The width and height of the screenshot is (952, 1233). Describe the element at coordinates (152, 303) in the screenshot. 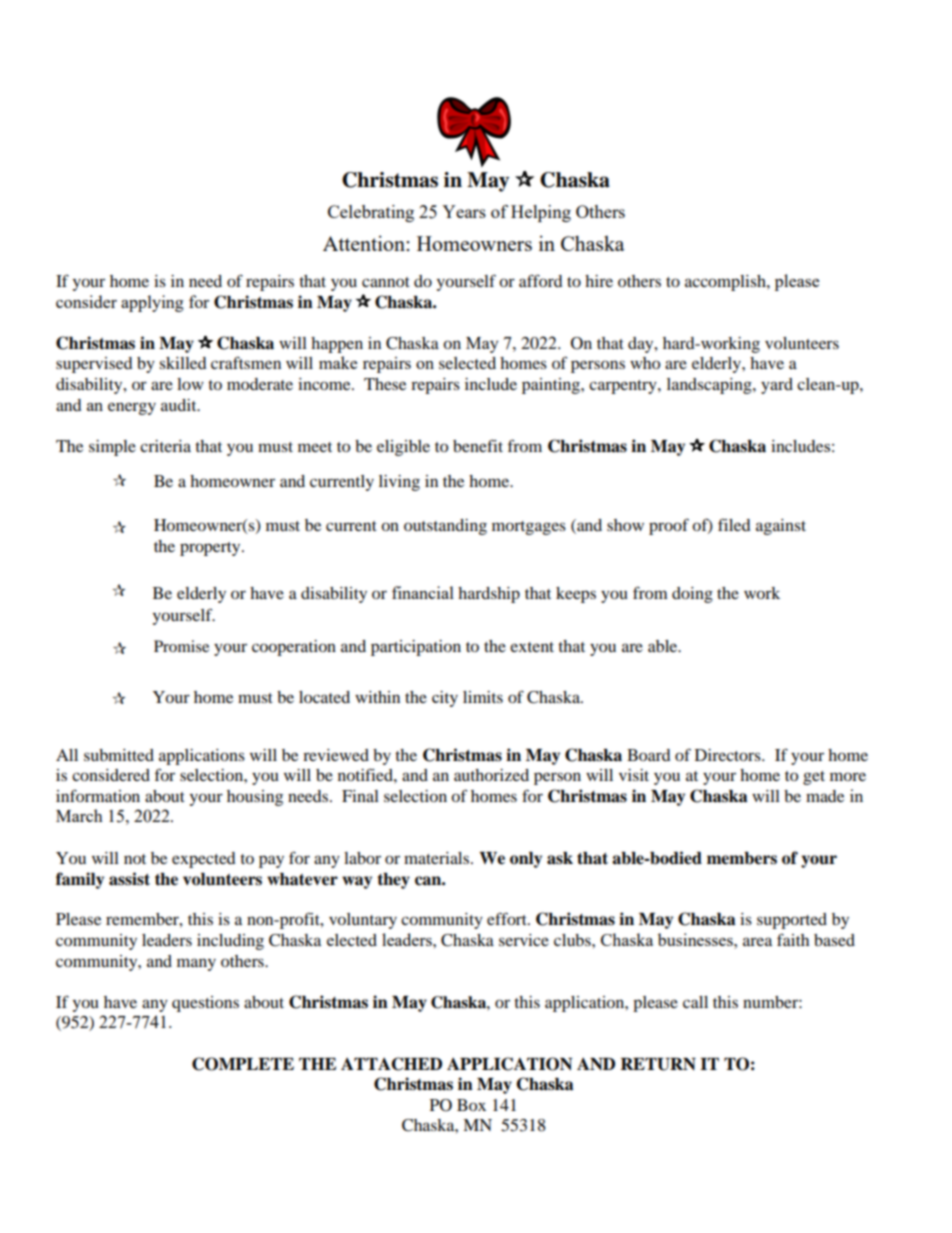

I see `applying` at that location.
